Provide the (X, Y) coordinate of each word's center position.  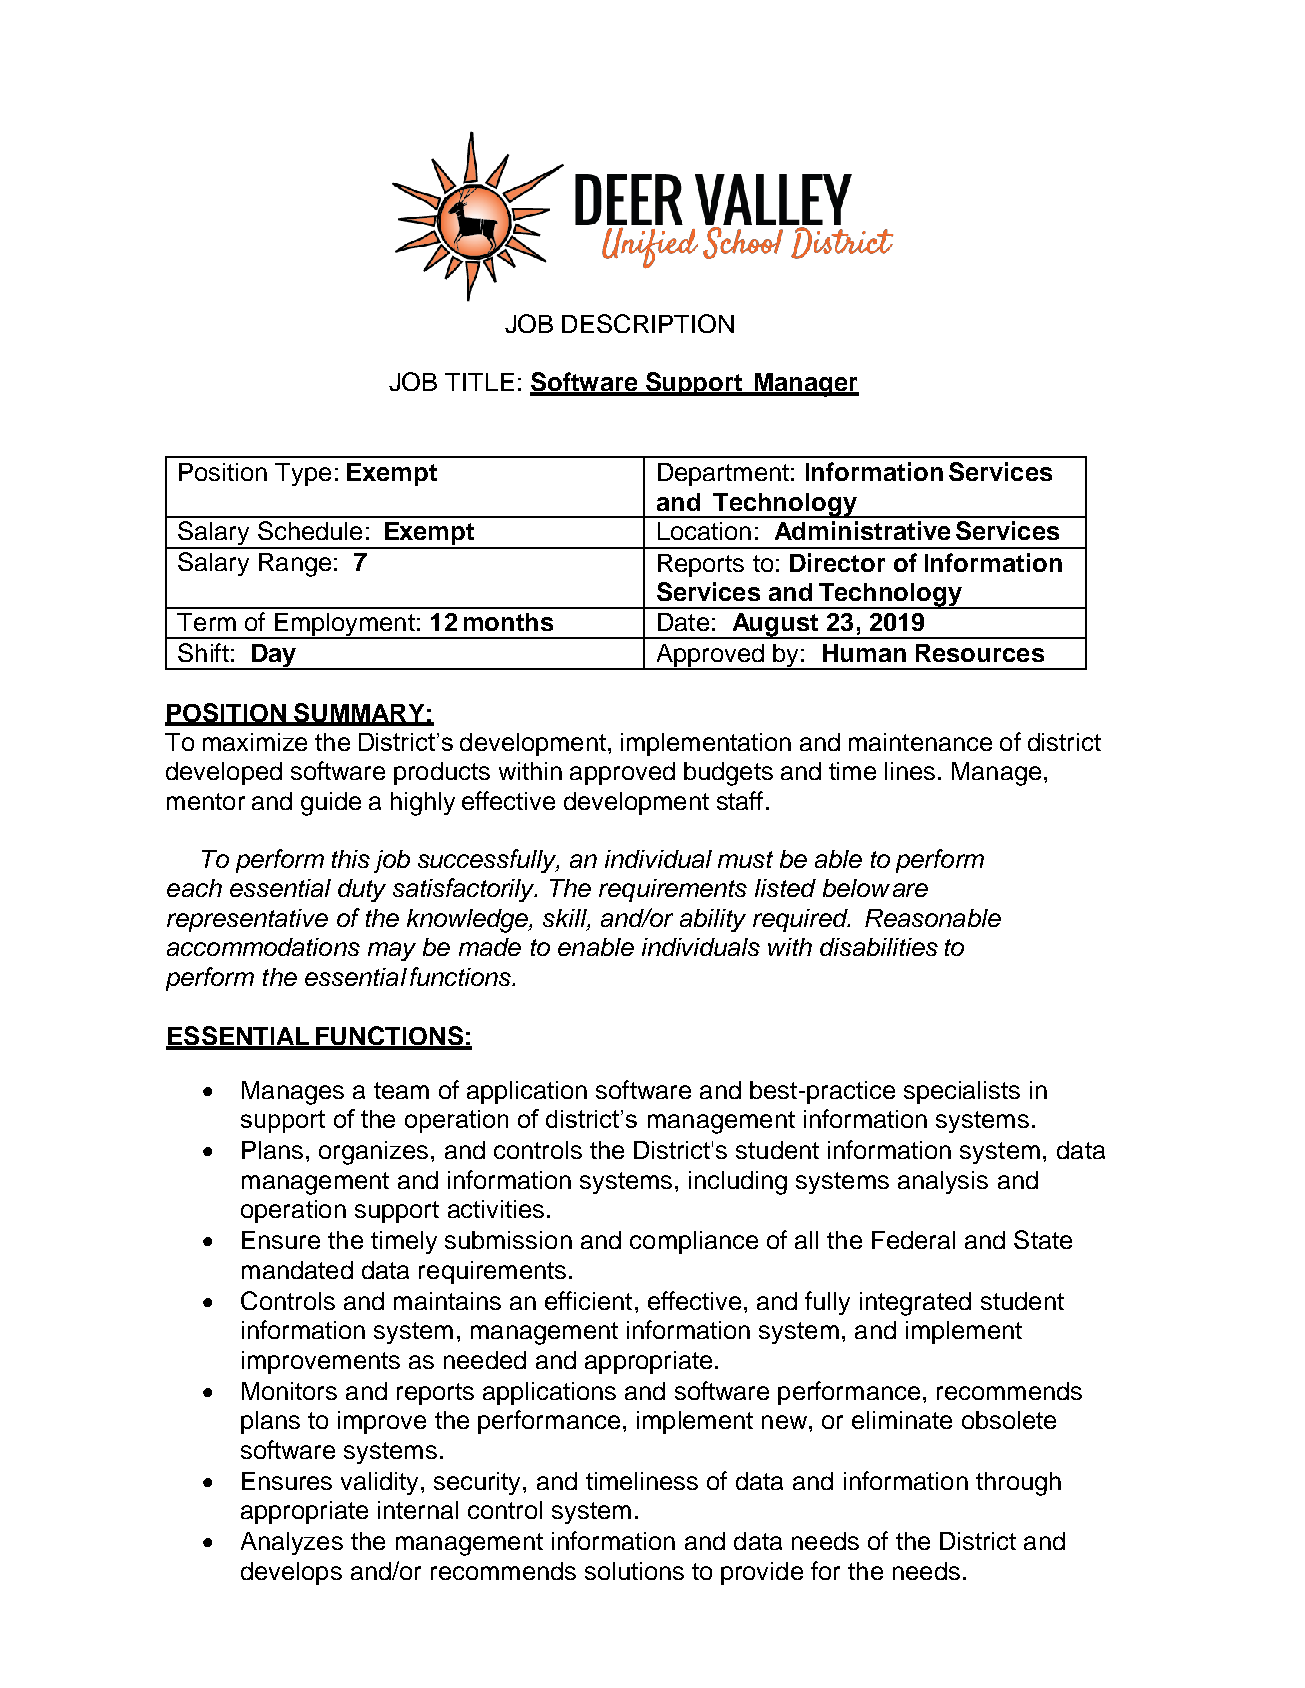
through (1018, 1484)
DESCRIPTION (648, 323)
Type (303, 474)
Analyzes (292, 1543)
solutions (634, 1571)
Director (837, 562)
